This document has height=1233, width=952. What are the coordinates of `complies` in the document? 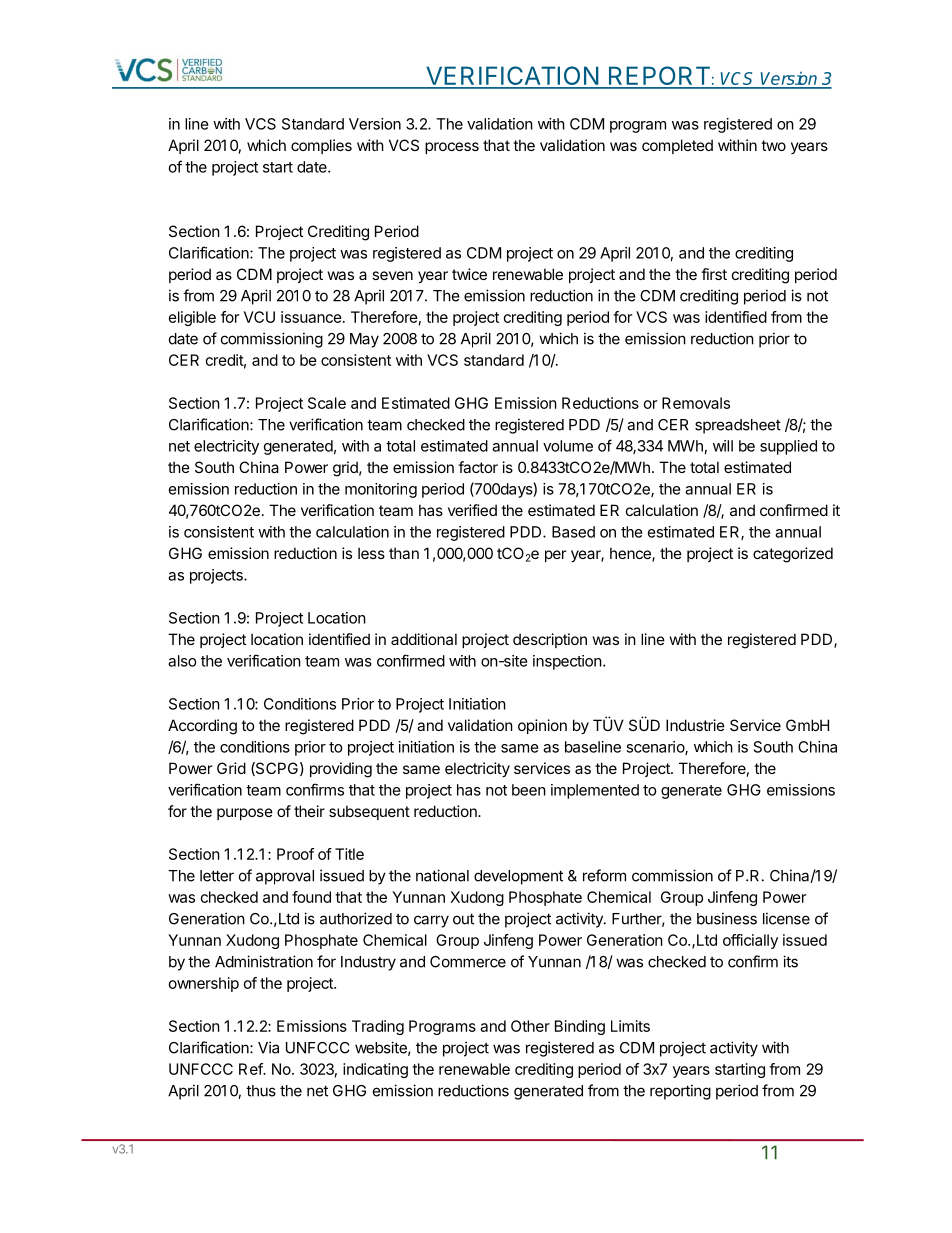 It's located at (321, 146).
